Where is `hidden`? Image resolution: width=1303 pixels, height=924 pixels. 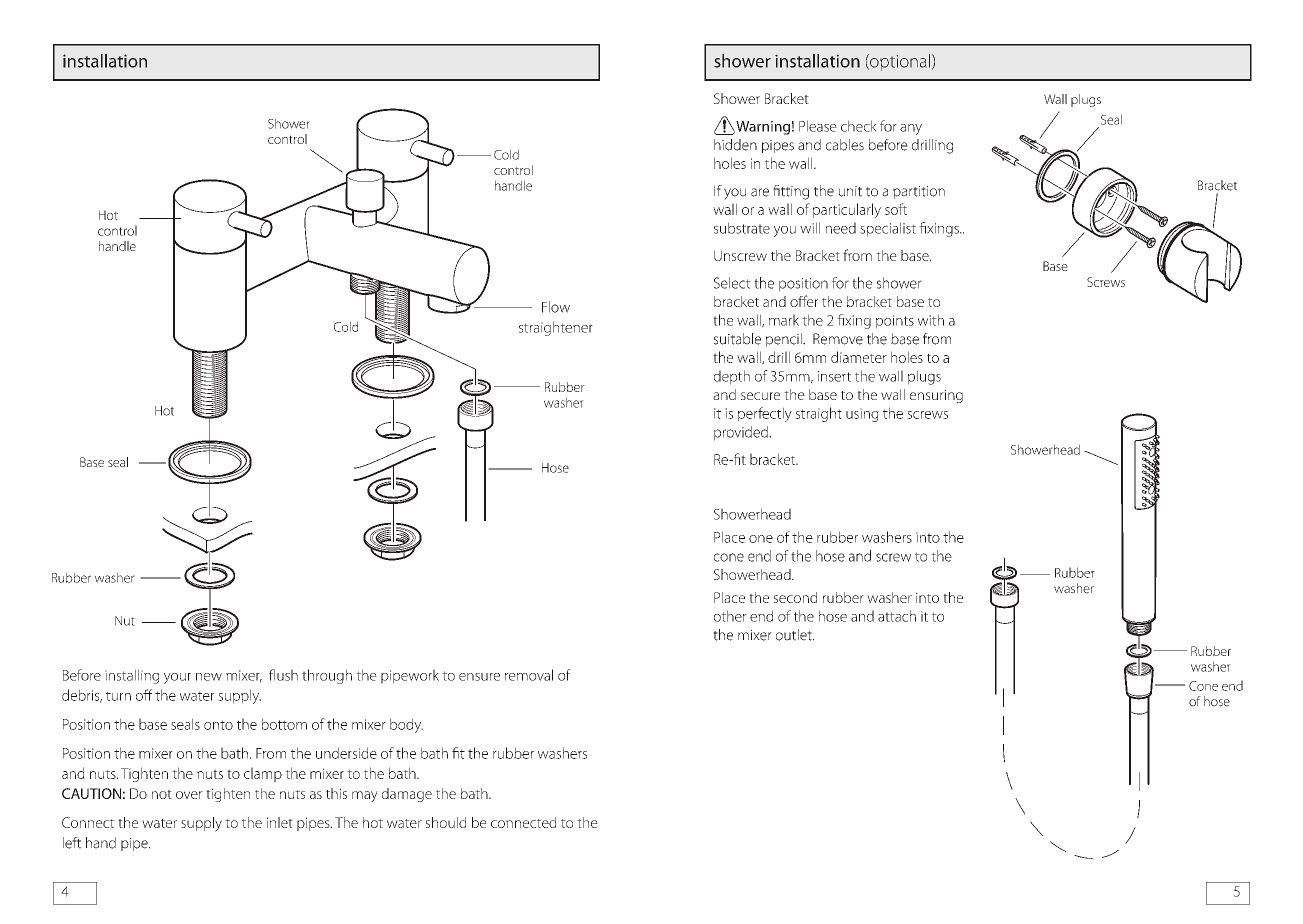 hidden is located at coordinates (735, 145).
